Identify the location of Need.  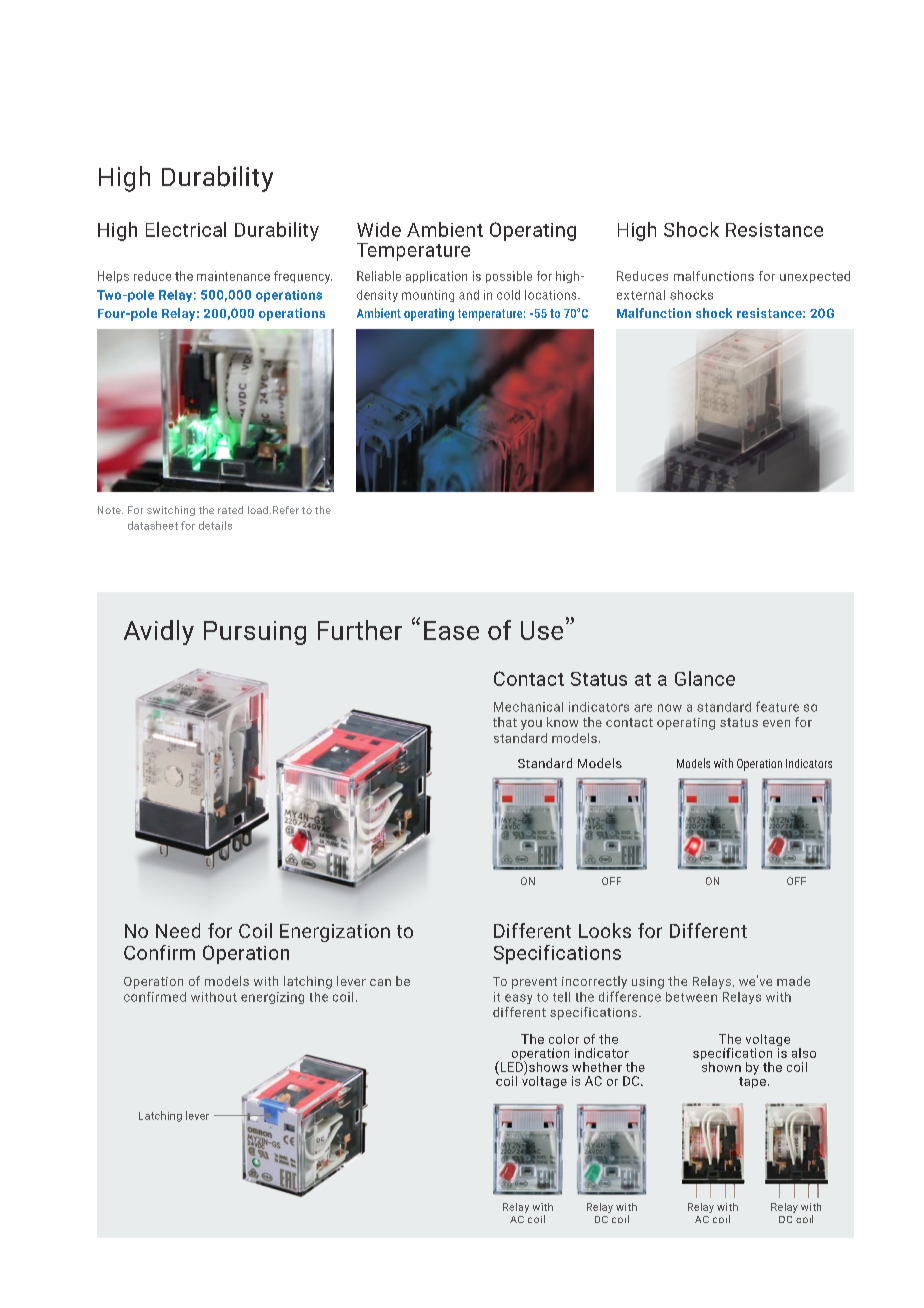
(178, 930).
